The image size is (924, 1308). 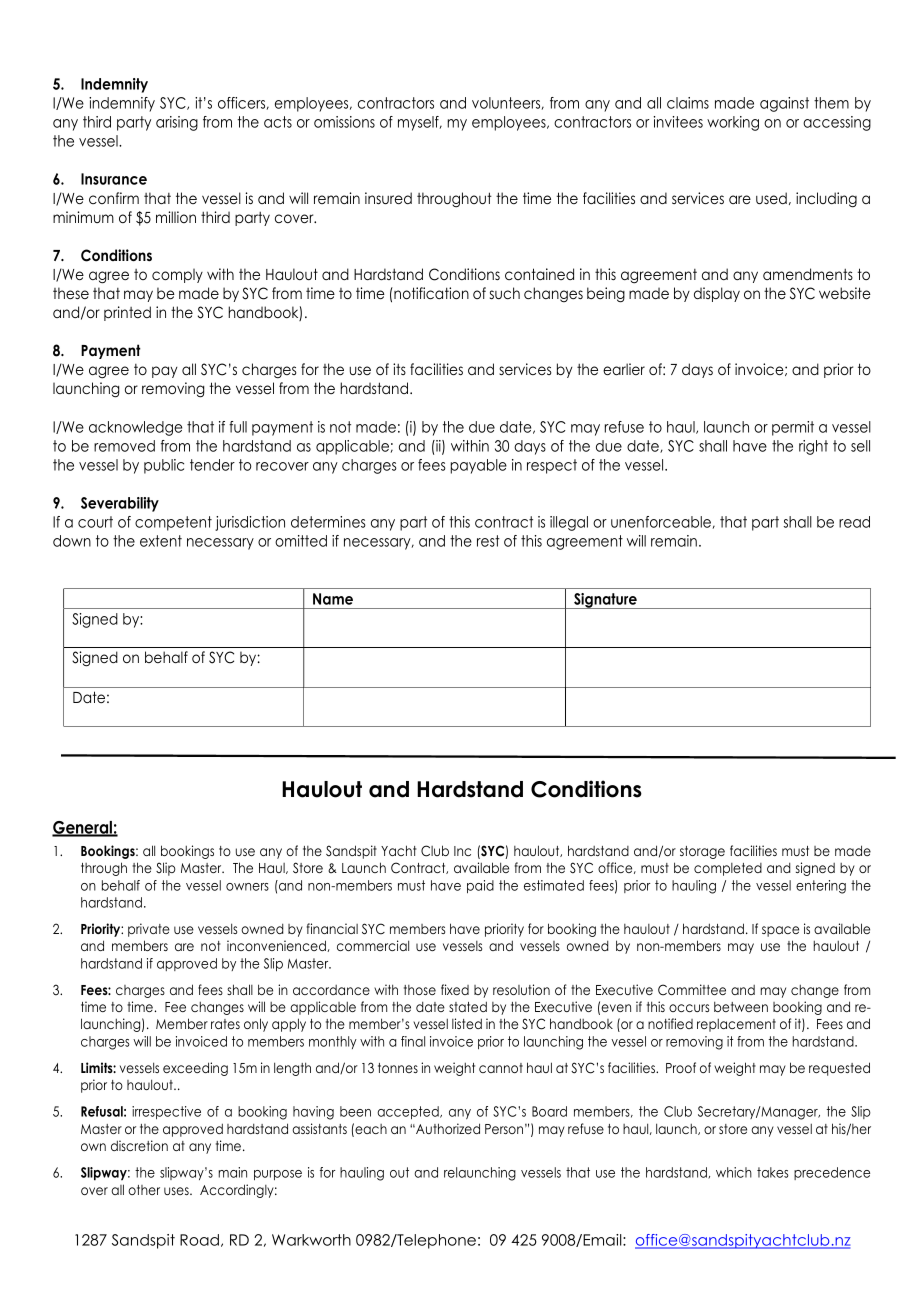 I want to click on payable, so click(x=479, y=466).
